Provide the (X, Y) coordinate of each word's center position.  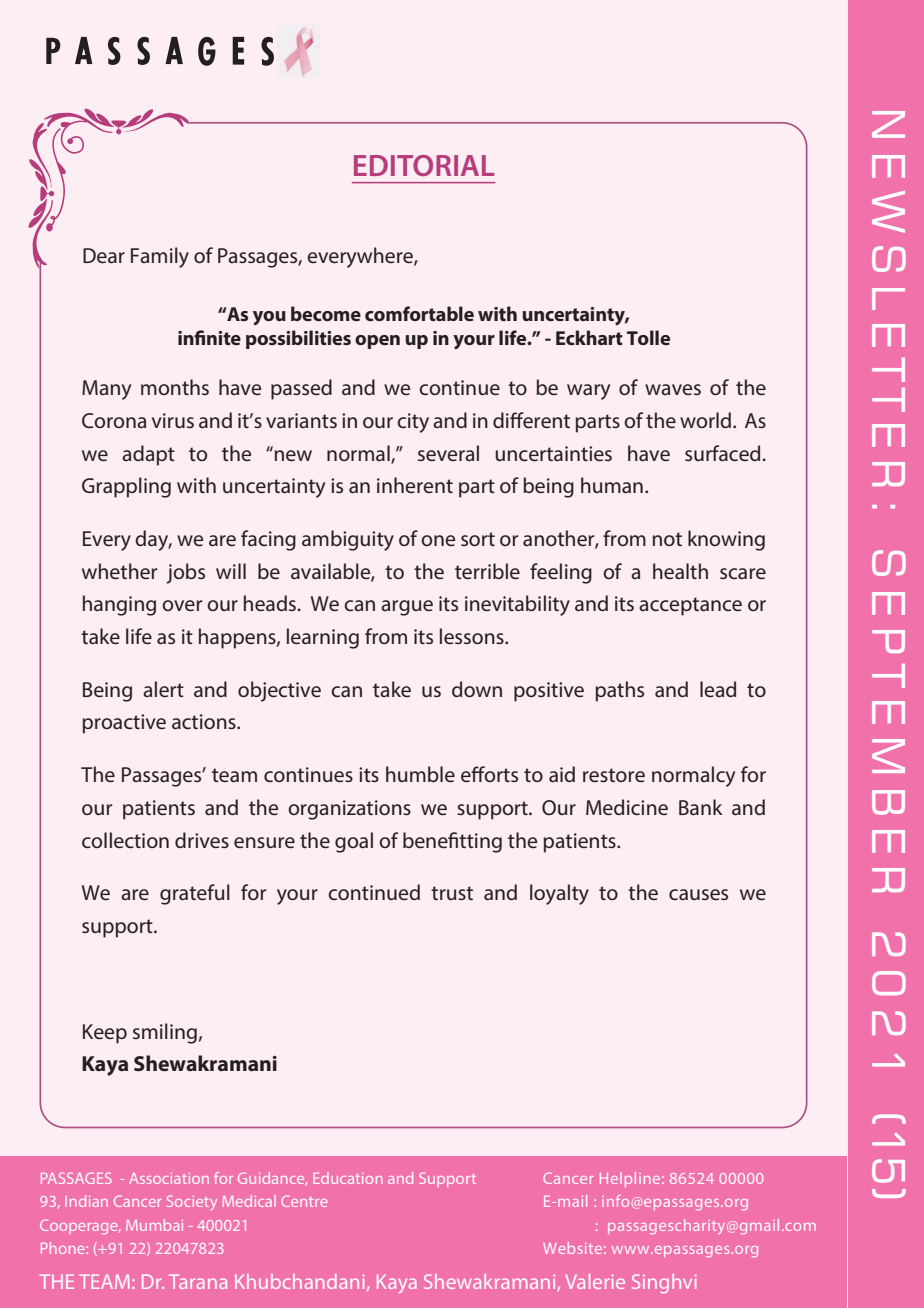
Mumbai (154, 1225)
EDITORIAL (424, 165)
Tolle (648, 337)
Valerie (595, 1281)
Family (160, 257)
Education (348, 1178)
